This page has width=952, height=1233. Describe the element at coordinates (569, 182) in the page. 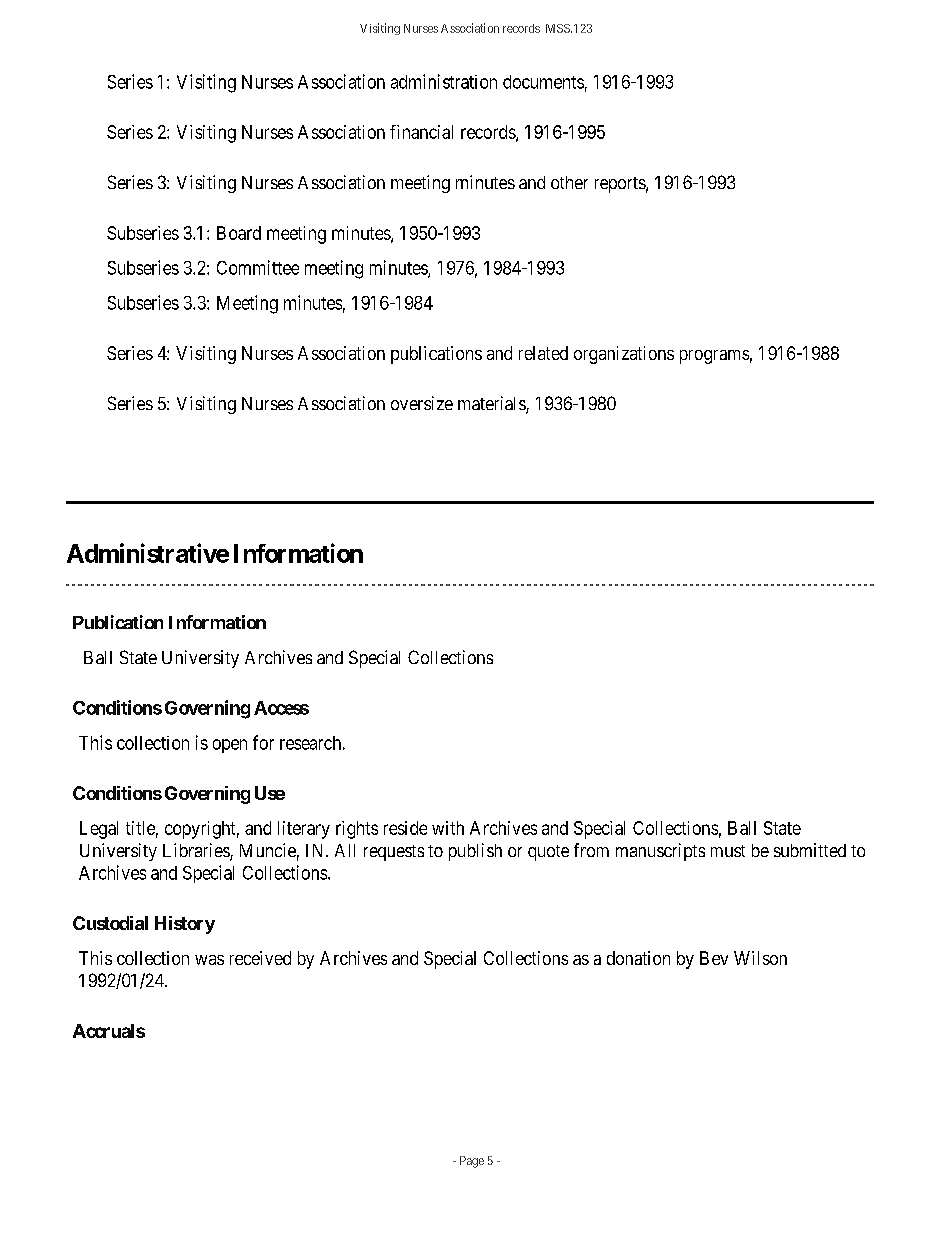

I see `other` at that location.
